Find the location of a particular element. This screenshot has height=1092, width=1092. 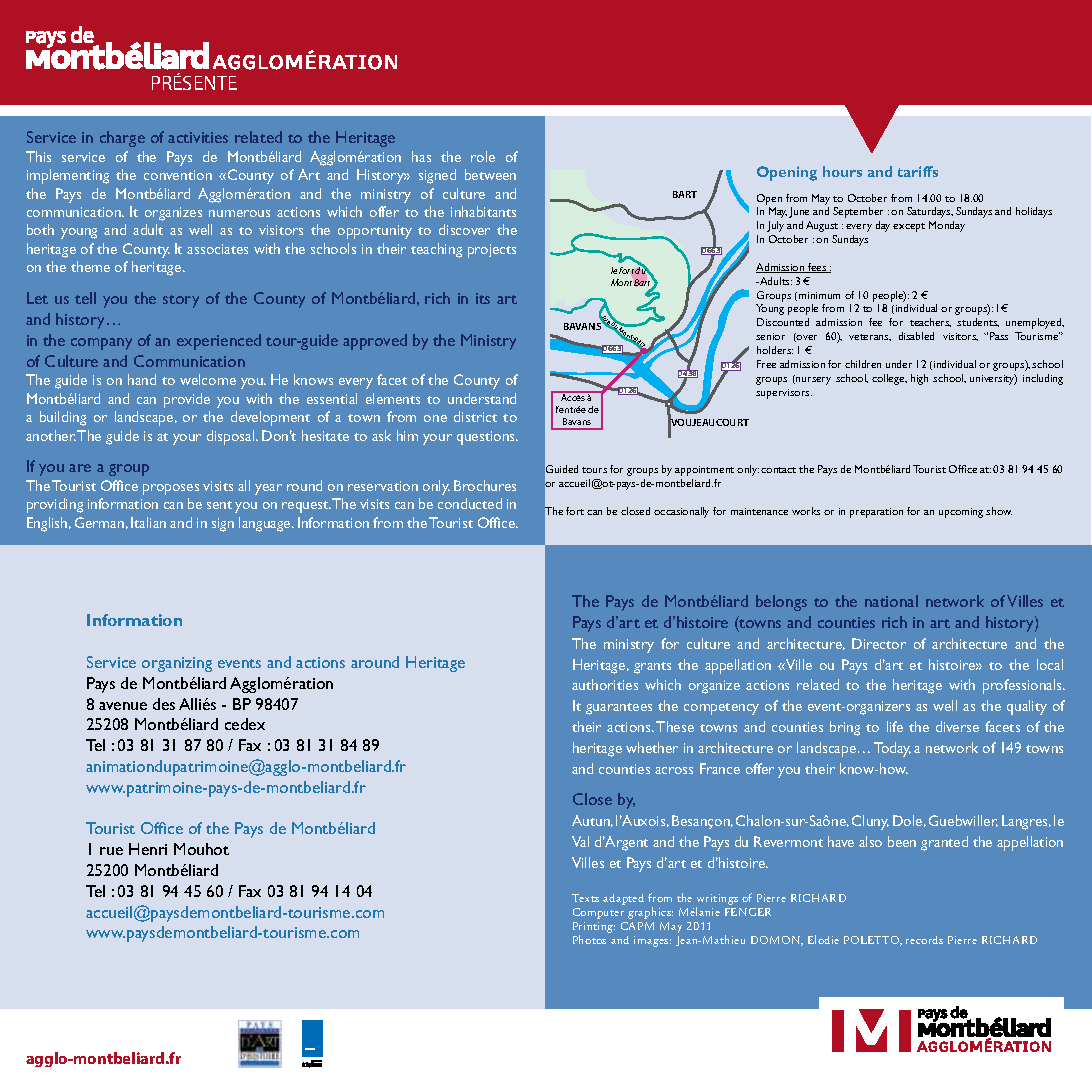

Henri is located at coordinates (148, 849).
